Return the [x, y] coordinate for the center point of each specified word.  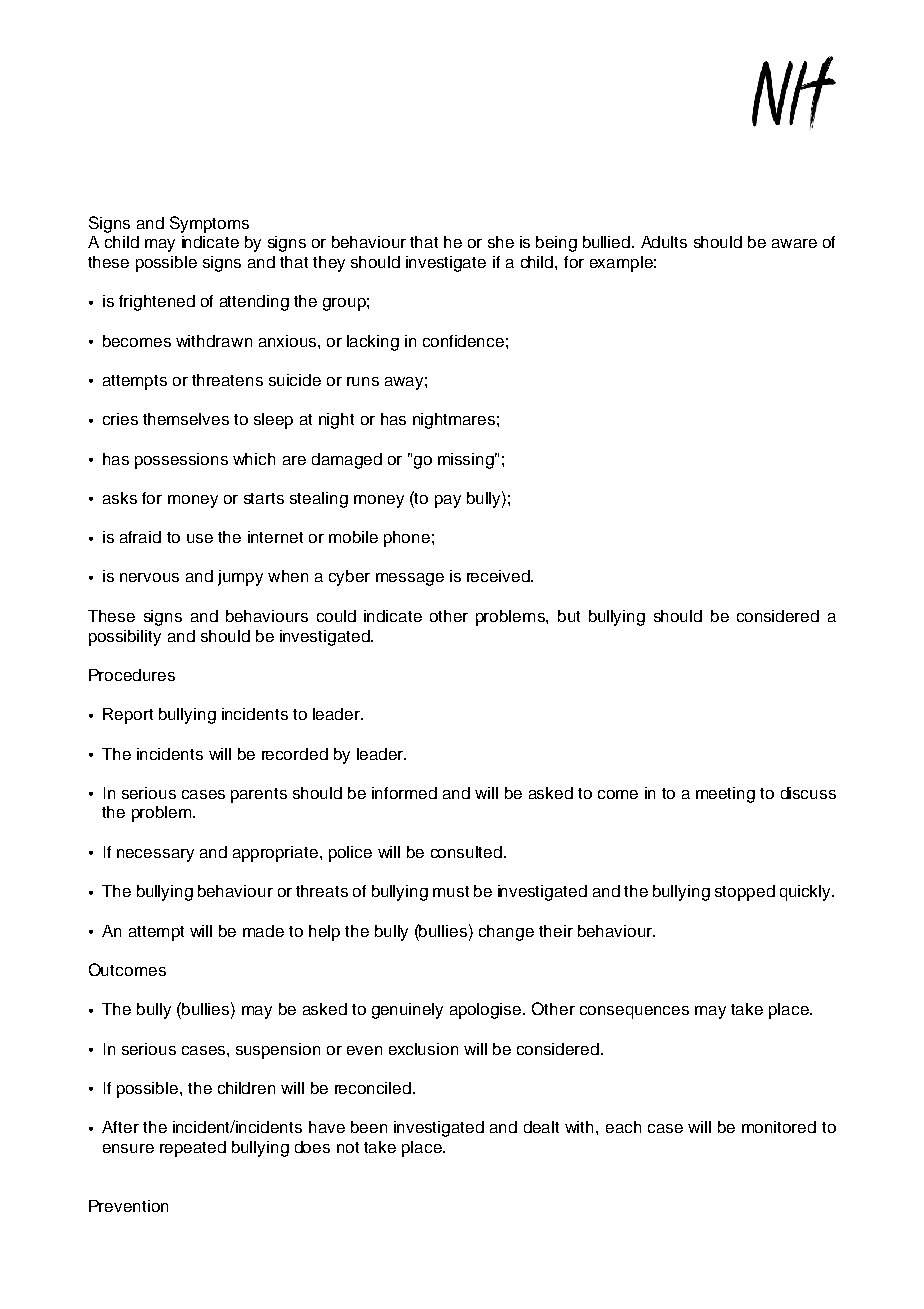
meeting [725, 795]
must [451, 891]
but [569, 616]
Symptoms [209, 224]
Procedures [132, 675]
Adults [664, 242]
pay [448, 501]
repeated [193, 1149]
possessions [181, 461]
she [501, 242]
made [263, 931]
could [336, 616]
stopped [745, 893]
